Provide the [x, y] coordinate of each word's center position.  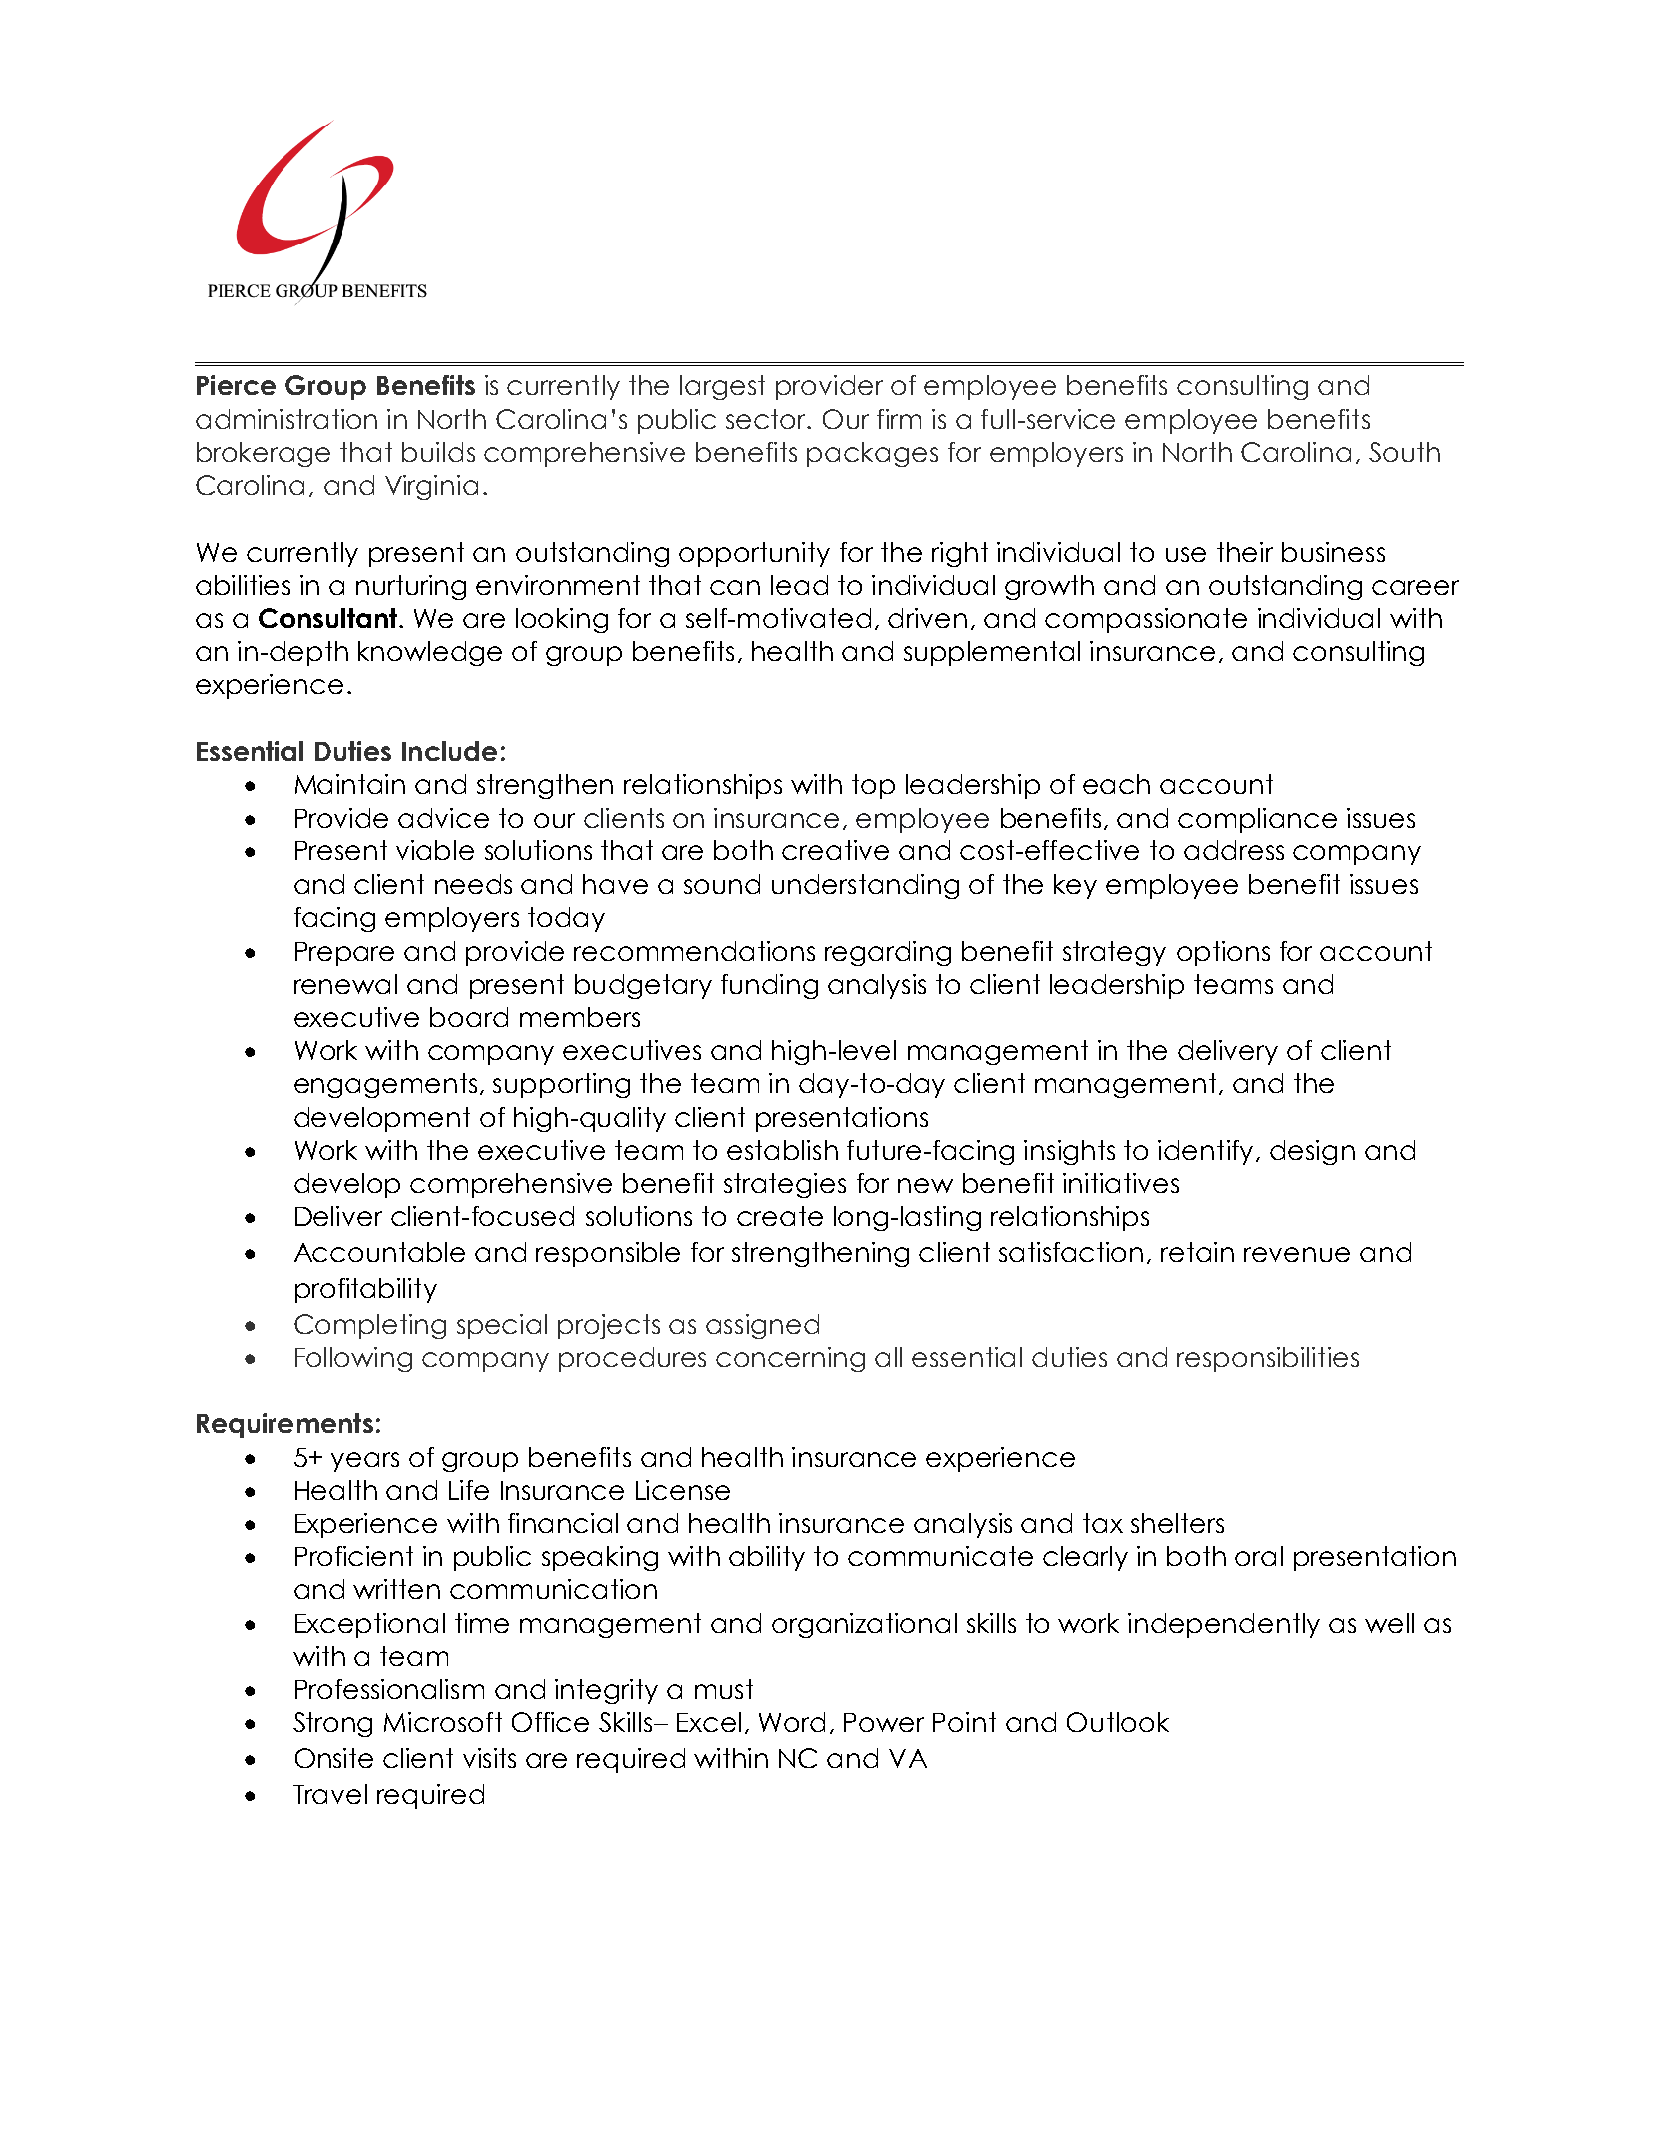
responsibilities [1268, 1359]
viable [435, 850]
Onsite [334, 1758]
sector [767, 419]
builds [438, 452]
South [1404, 452]
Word [792, 1722]
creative [835, 850]
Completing [370, 1326]
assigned [762, 1326]
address [1234, 850]
